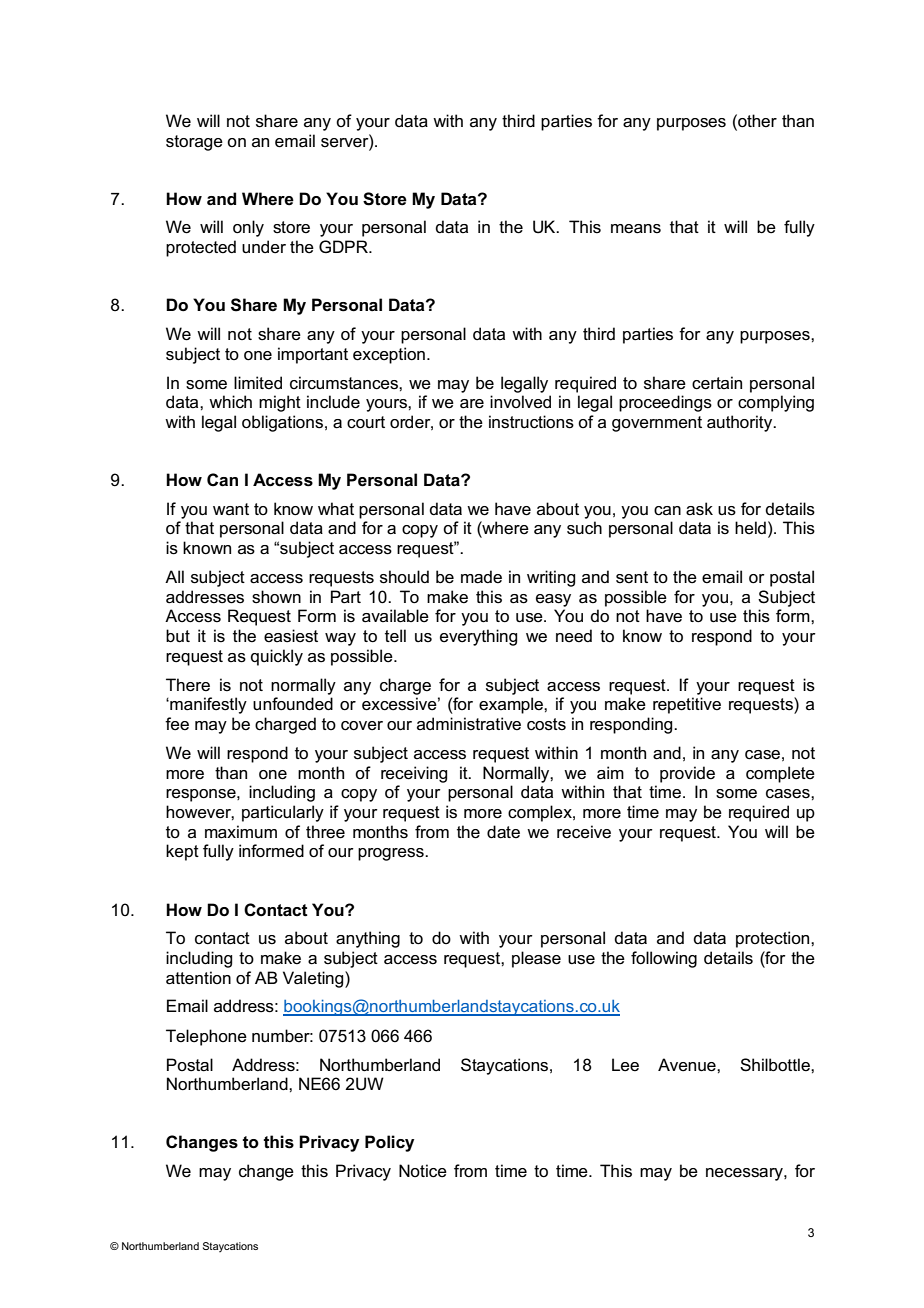 This document has height=1308, width=924. I want to click on Avenue, so click(688, 1065).
